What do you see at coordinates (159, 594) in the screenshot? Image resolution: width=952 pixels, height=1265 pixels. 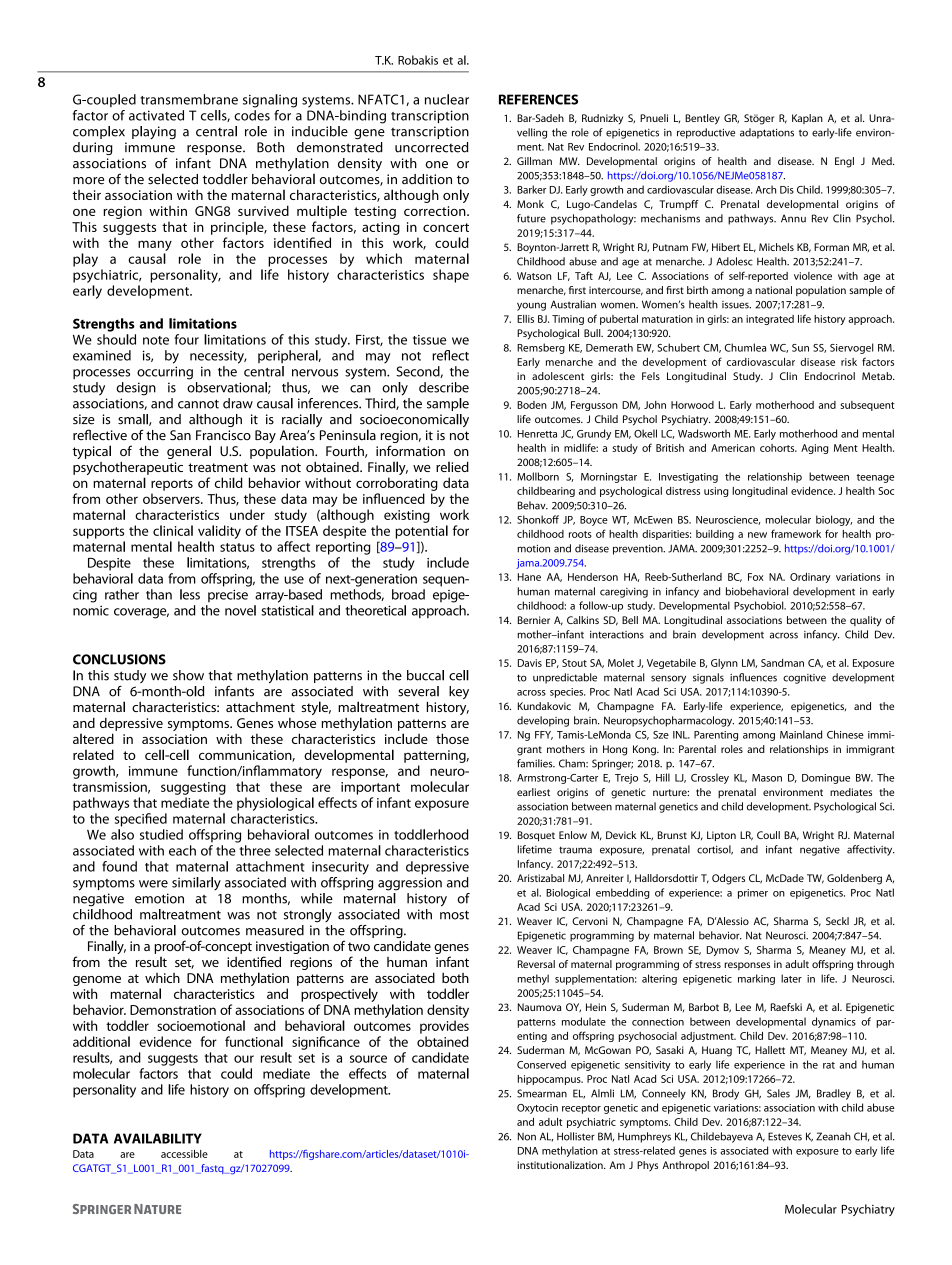 I see `than` at bounding box center [159, 594].
